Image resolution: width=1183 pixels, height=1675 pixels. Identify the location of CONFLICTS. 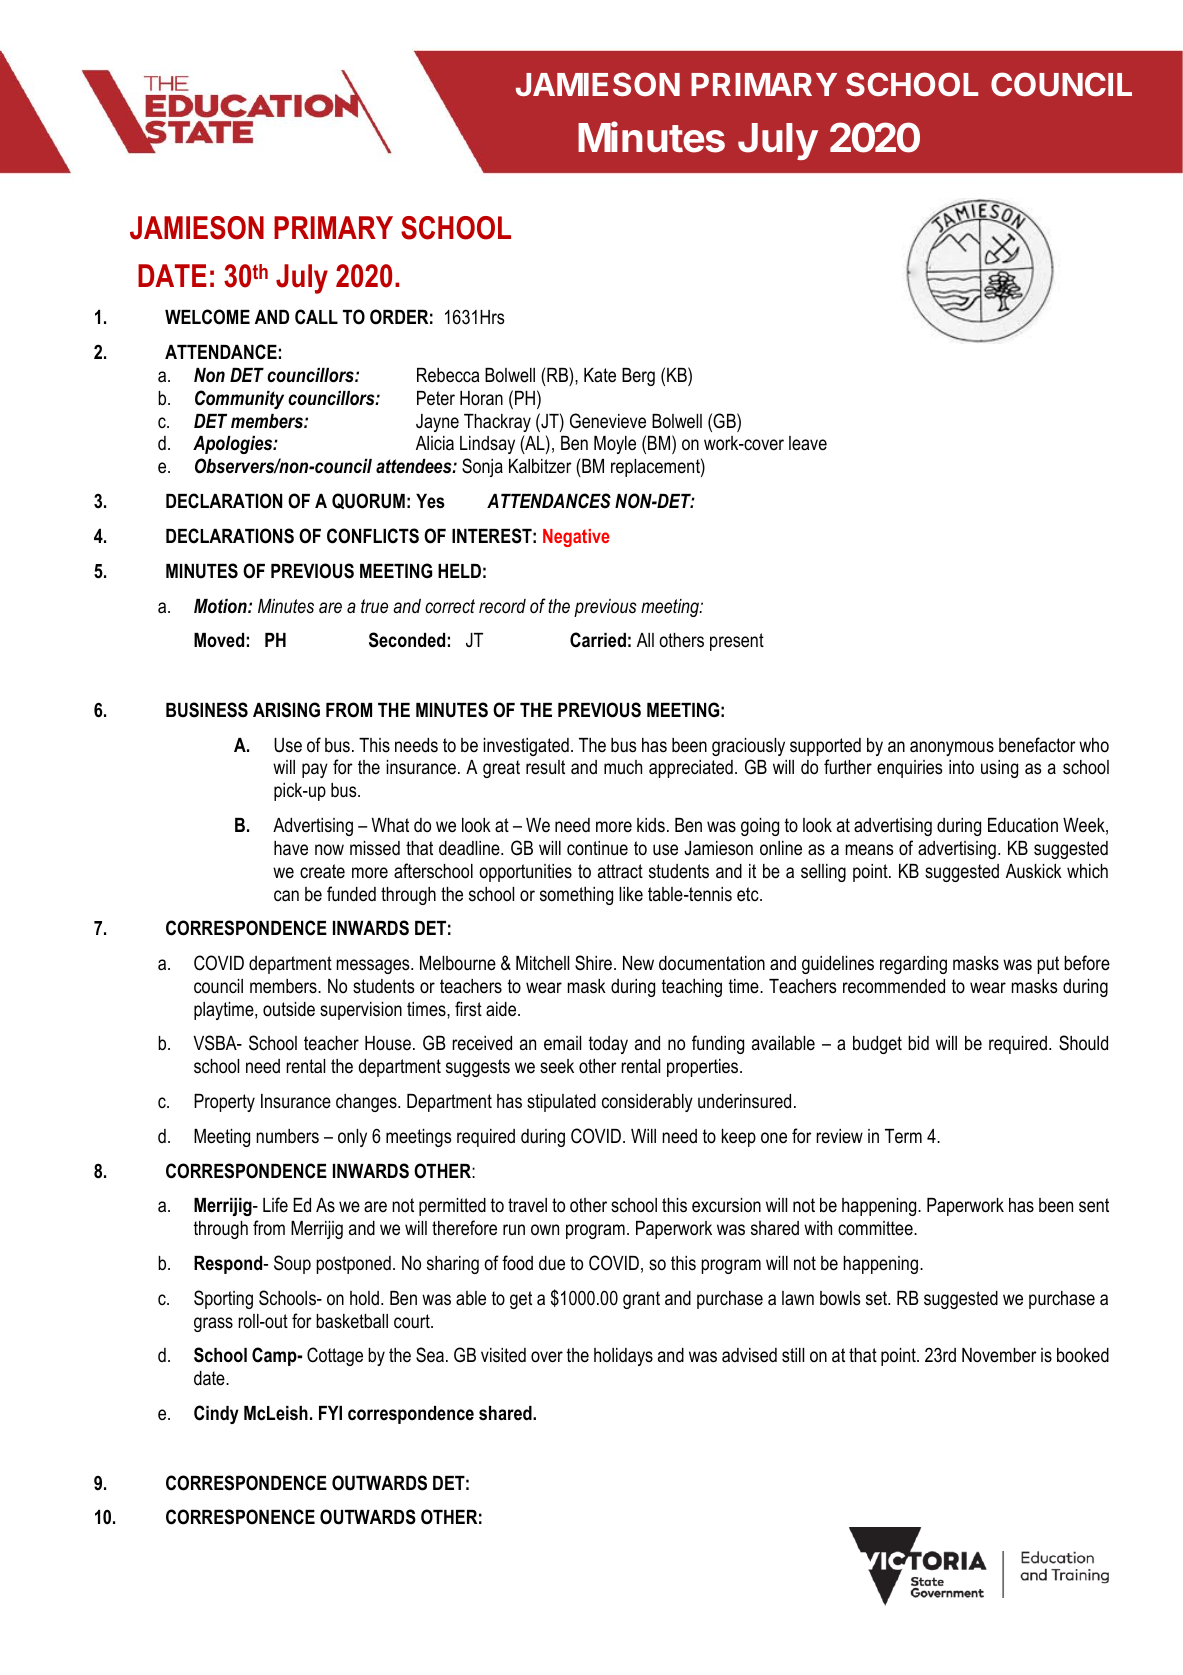
(373, 536).
